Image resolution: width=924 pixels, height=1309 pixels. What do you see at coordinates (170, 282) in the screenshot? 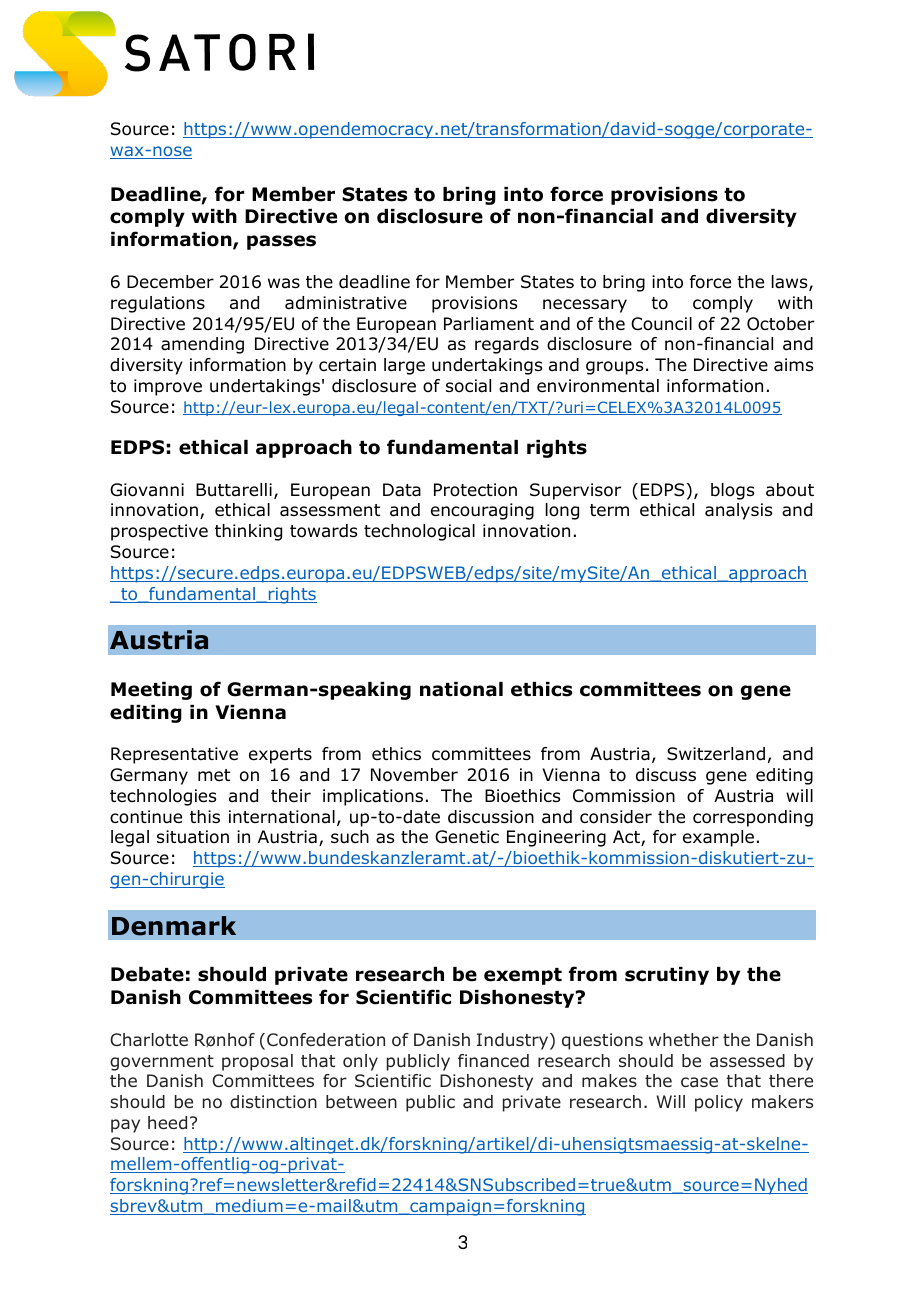
I see `December` at bounding box center [170, 282].
